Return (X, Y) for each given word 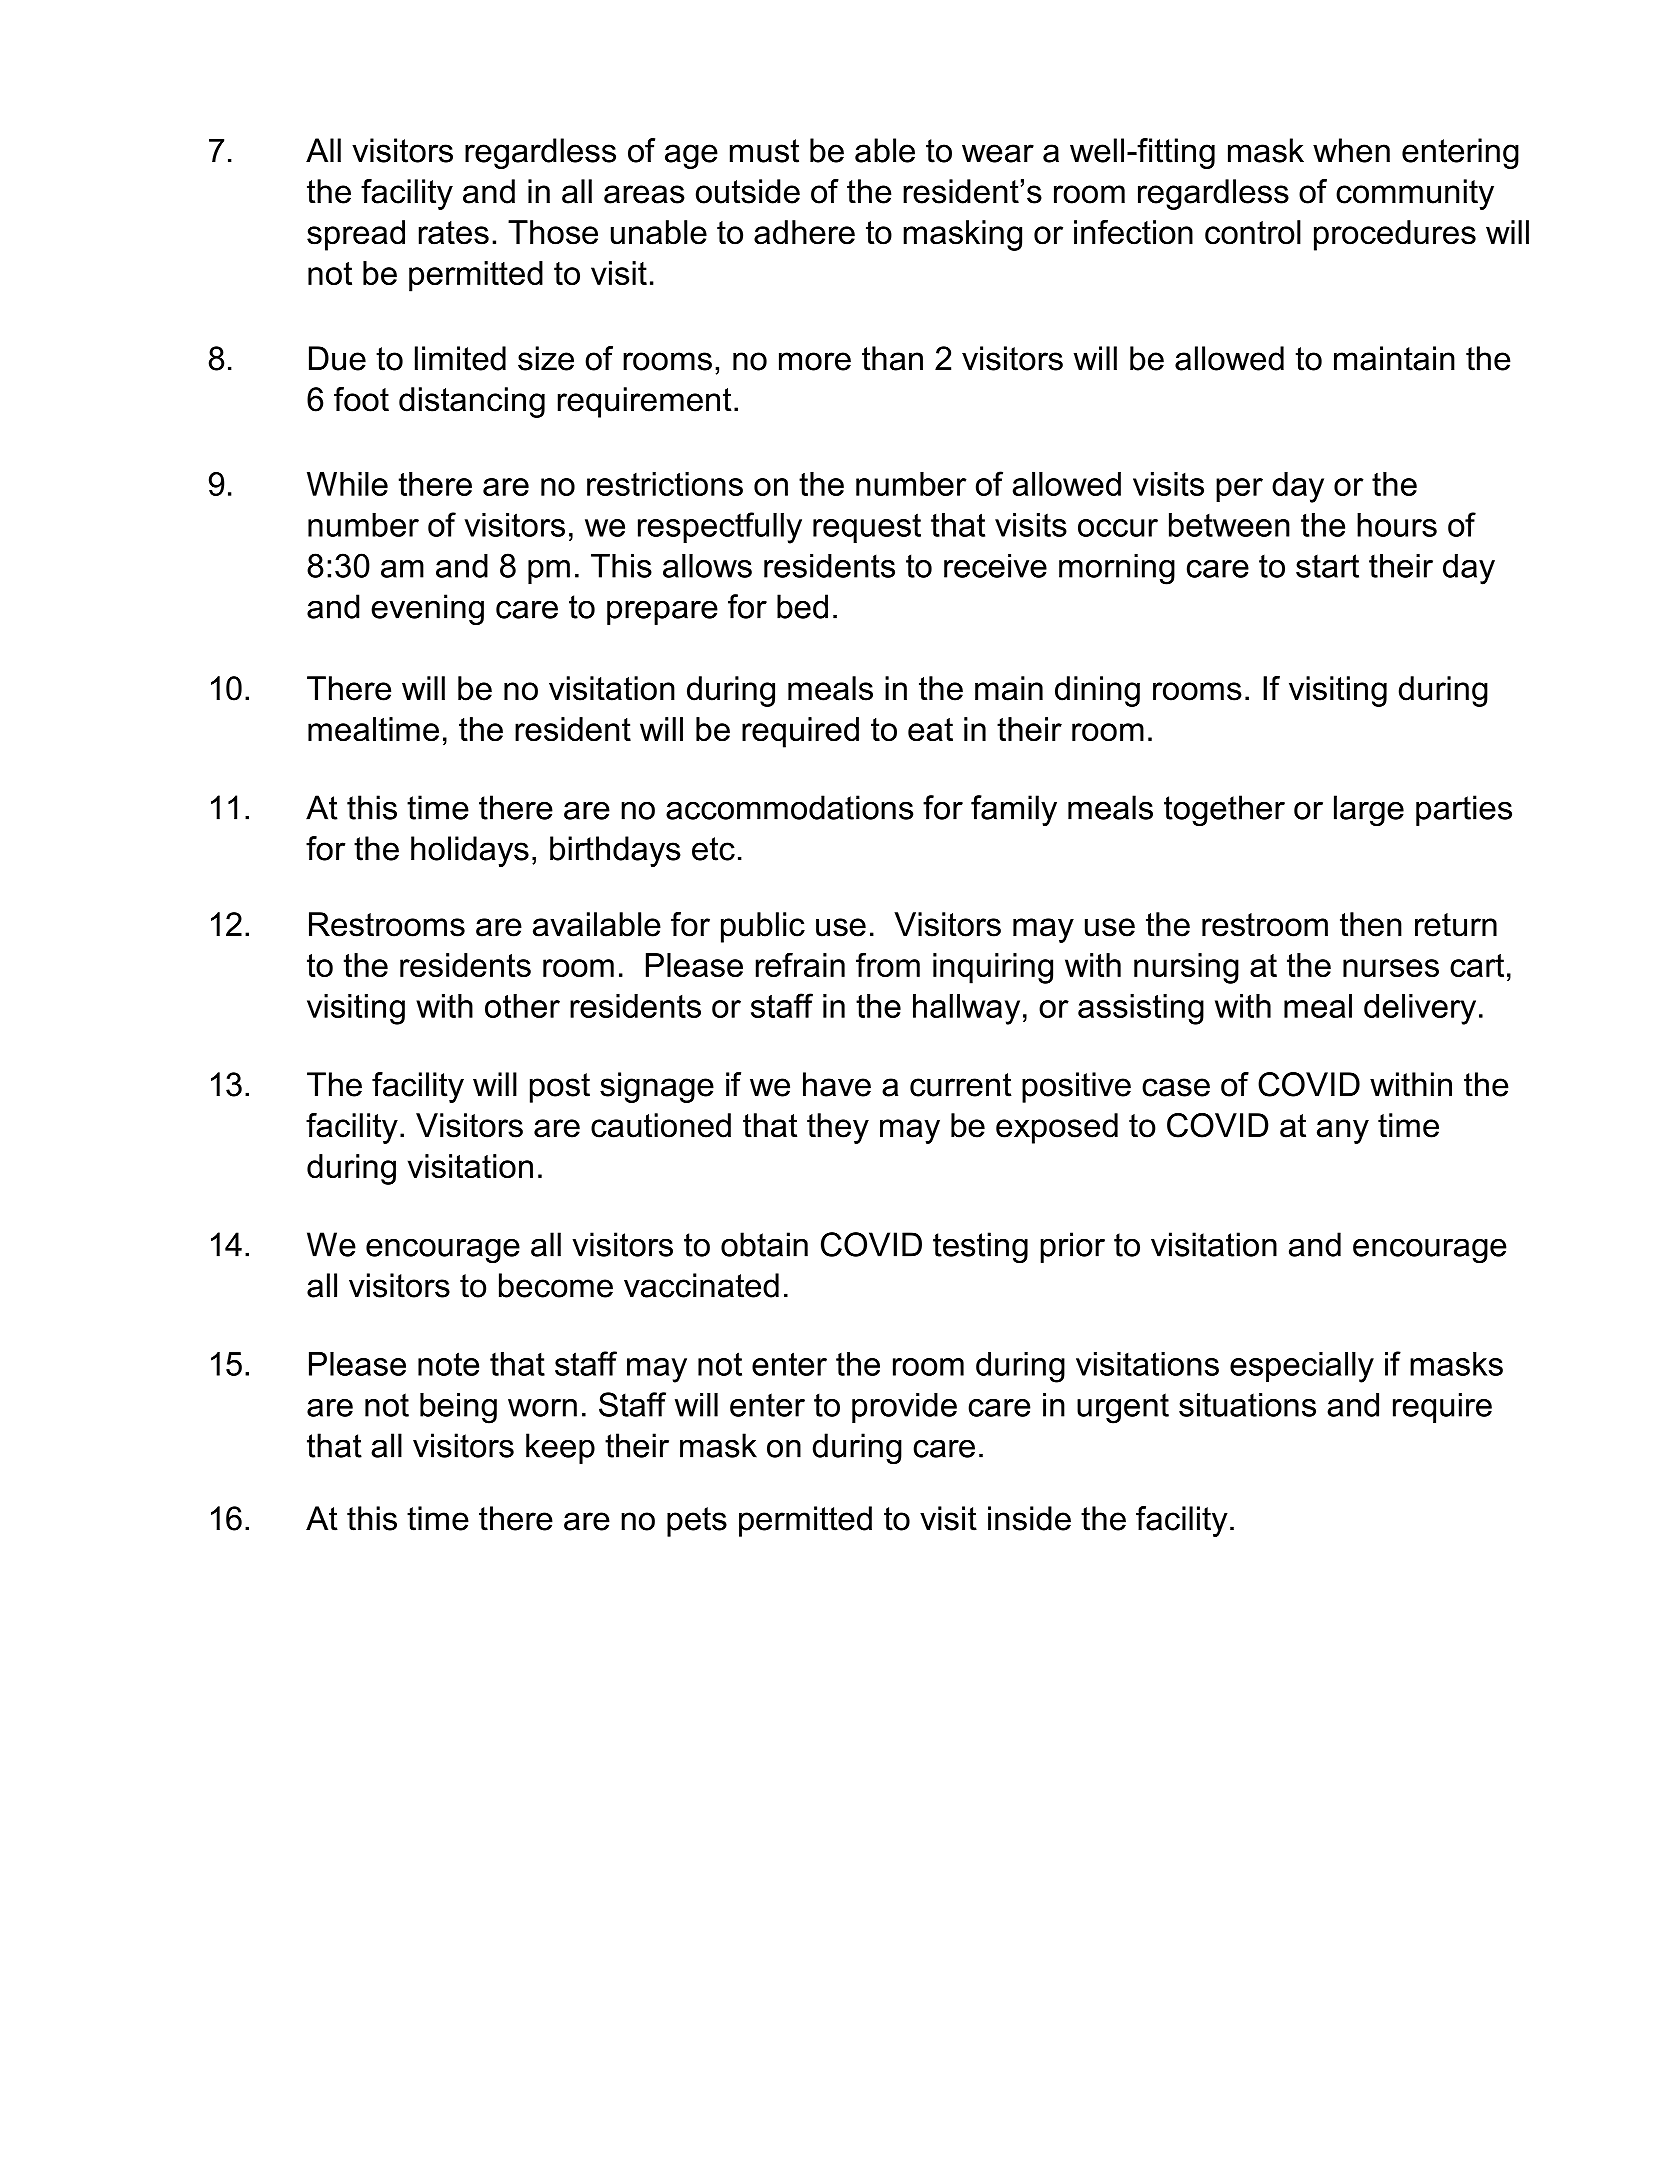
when (1351, 150)
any (1343, 1131)
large (1369, 810)
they (838, 1128)
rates (454, 233)
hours (1397, 525)
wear (998, 153)
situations (1247, 1404)
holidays (470, 851)
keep (560, 1448)
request (867, 528)
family (1014, 810)
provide (904, 1407)
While (347, 484)
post (560, 1088)
